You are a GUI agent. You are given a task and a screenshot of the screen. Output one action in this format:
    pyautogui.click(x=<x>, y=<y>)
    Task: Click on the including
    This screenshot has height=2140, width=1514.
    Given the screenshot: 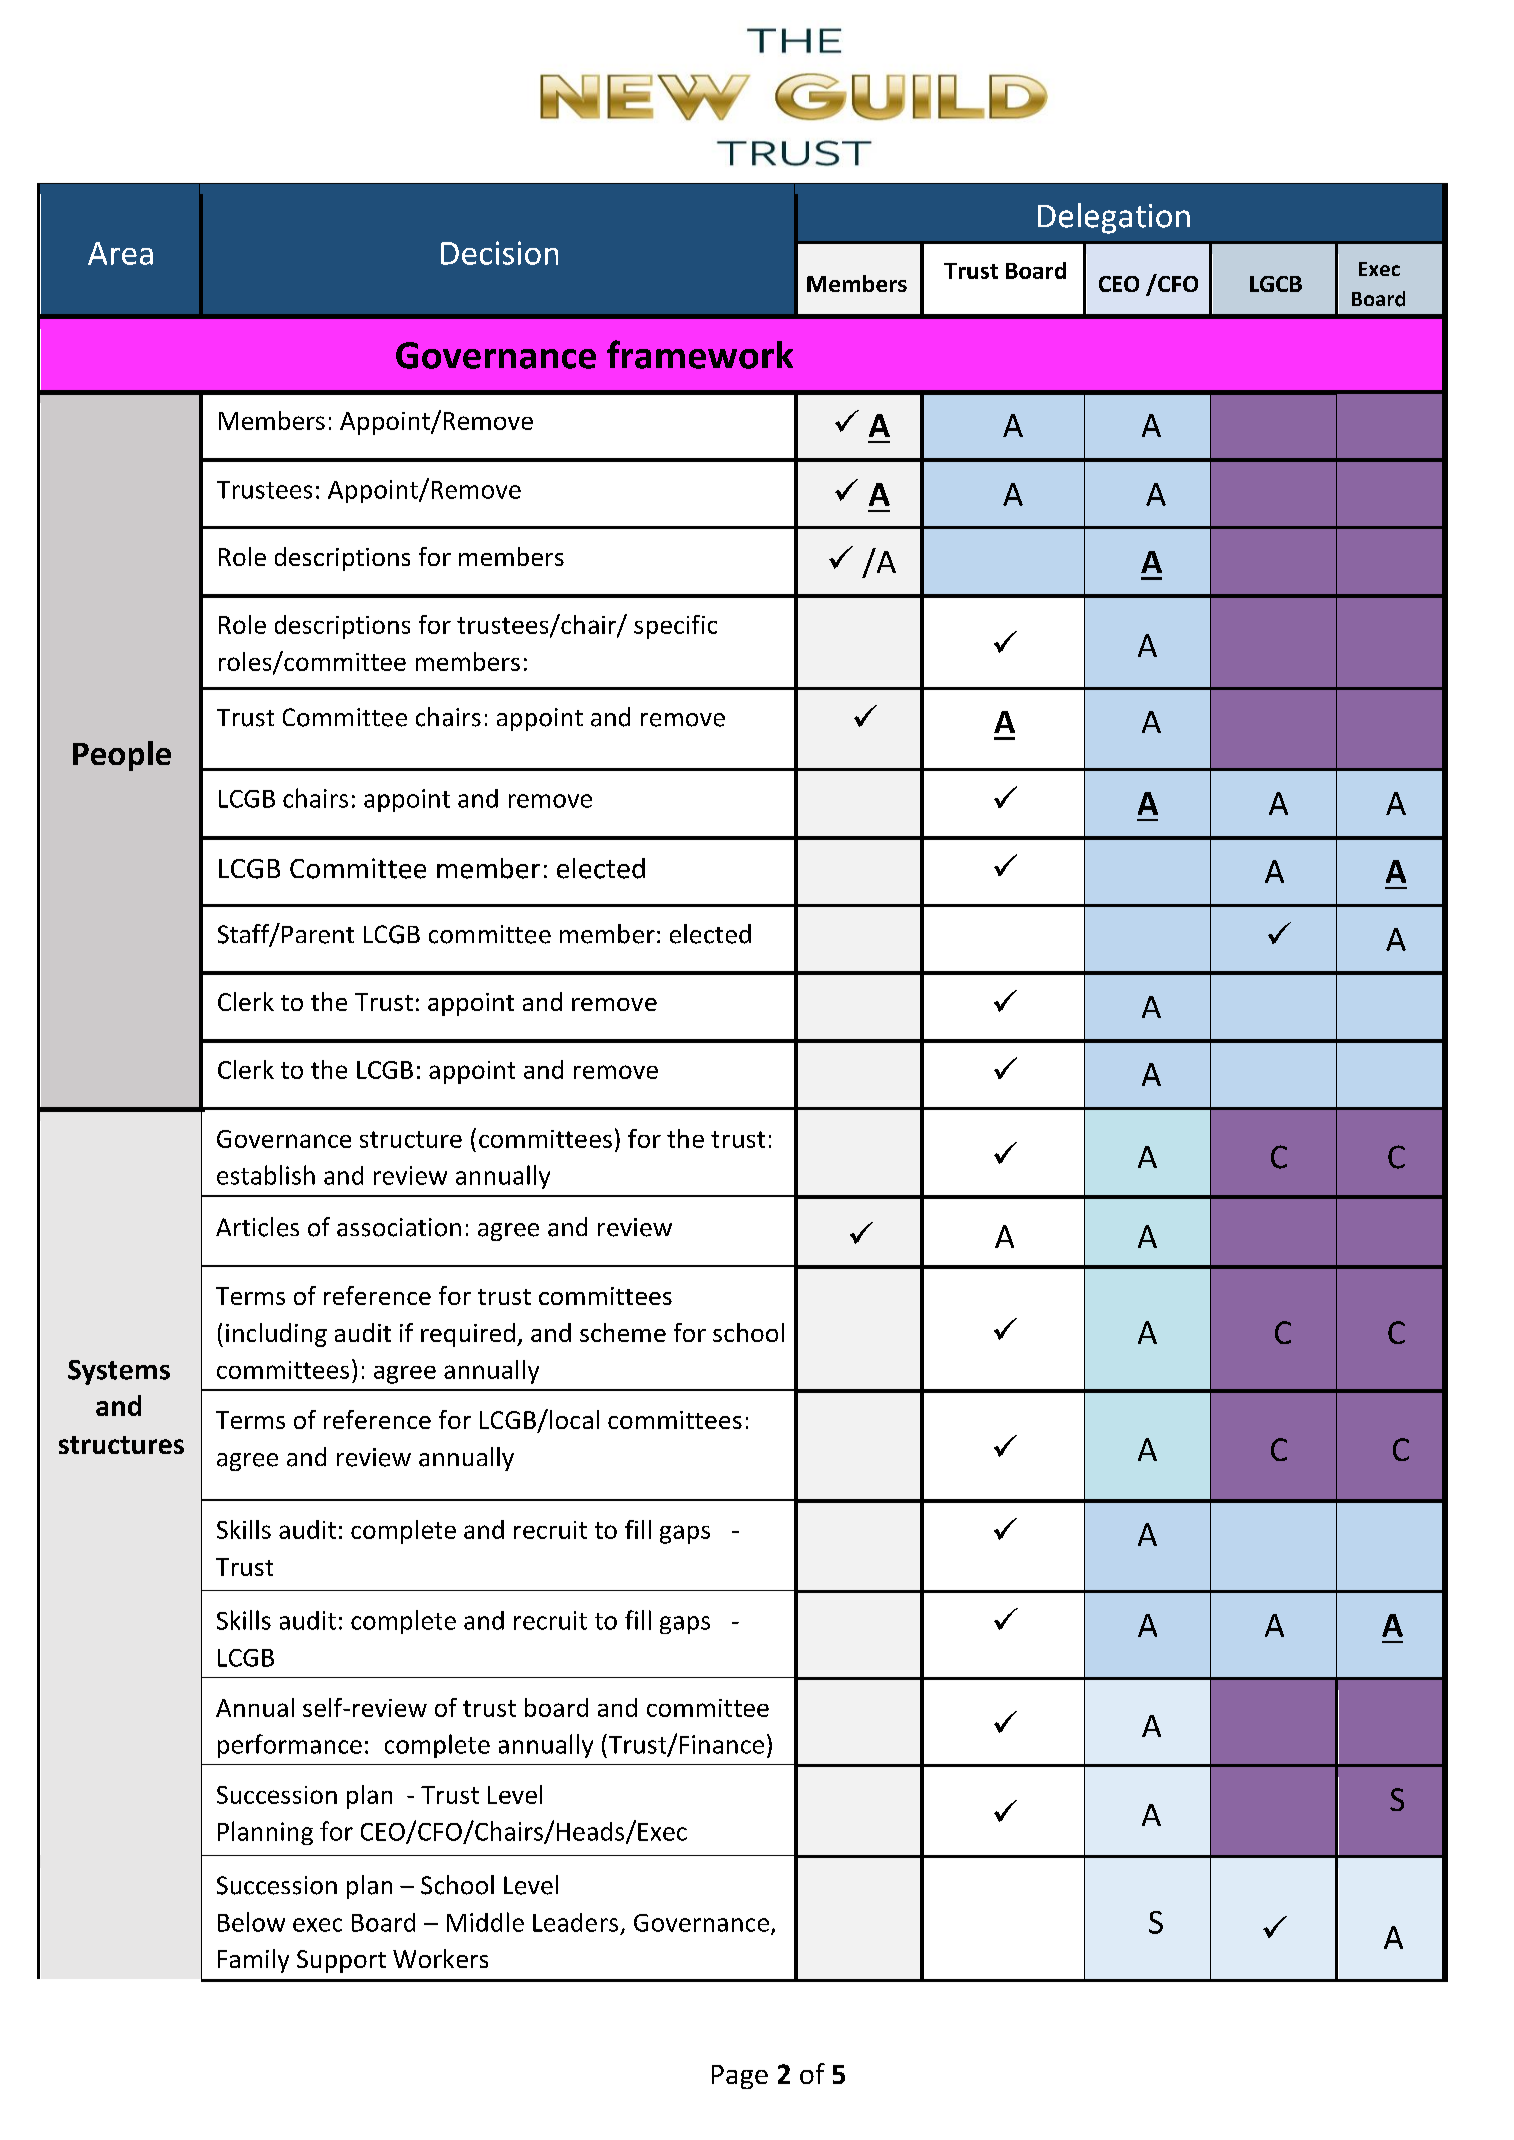 What is the action you would take?
    pyautogui.click(x=276, y=1335)
